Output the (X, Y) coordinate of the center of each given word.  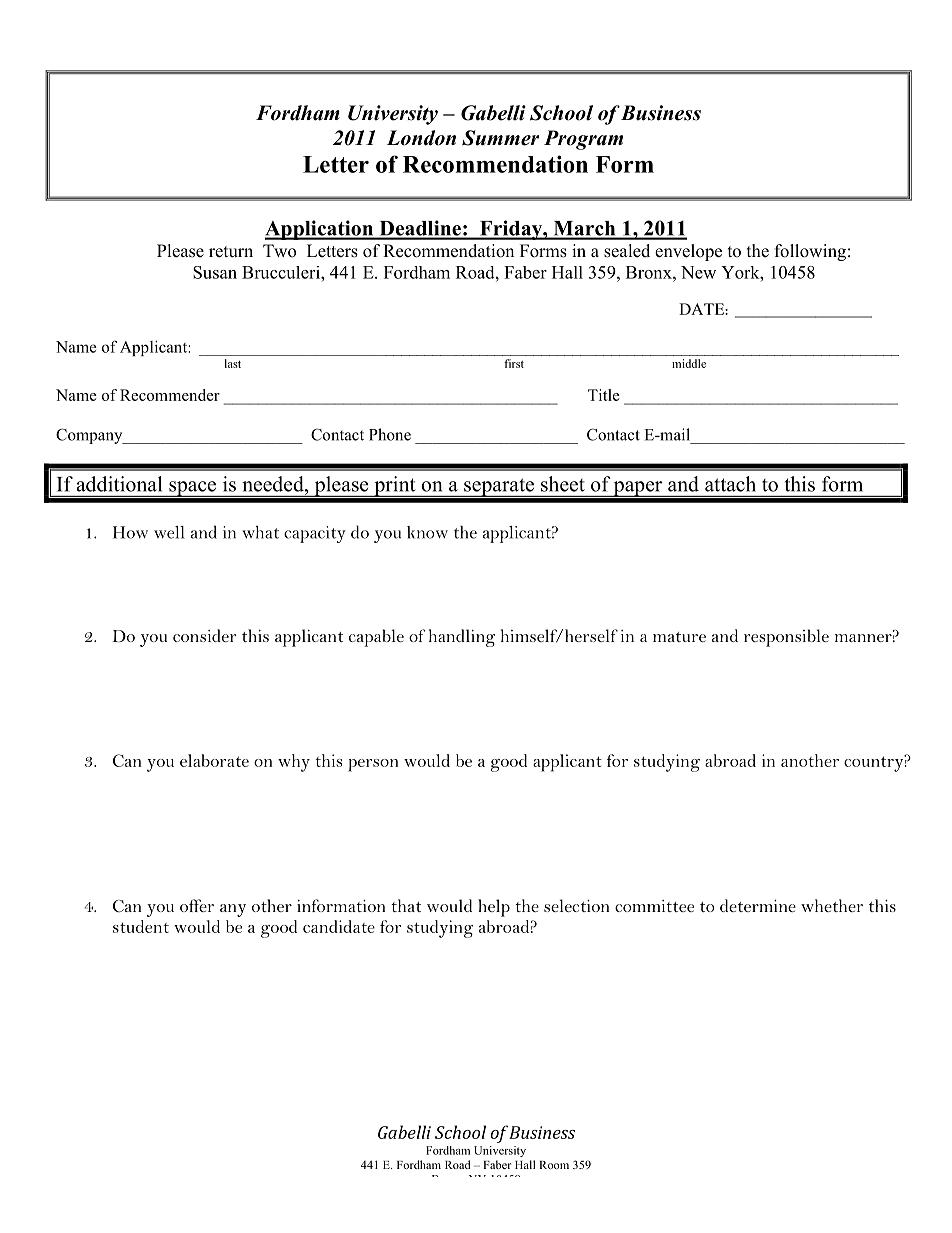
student (141, 926)
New (698, 272)
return (231, 252)
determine (758, 905)
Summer (500, 138)
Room (554, 1165)
